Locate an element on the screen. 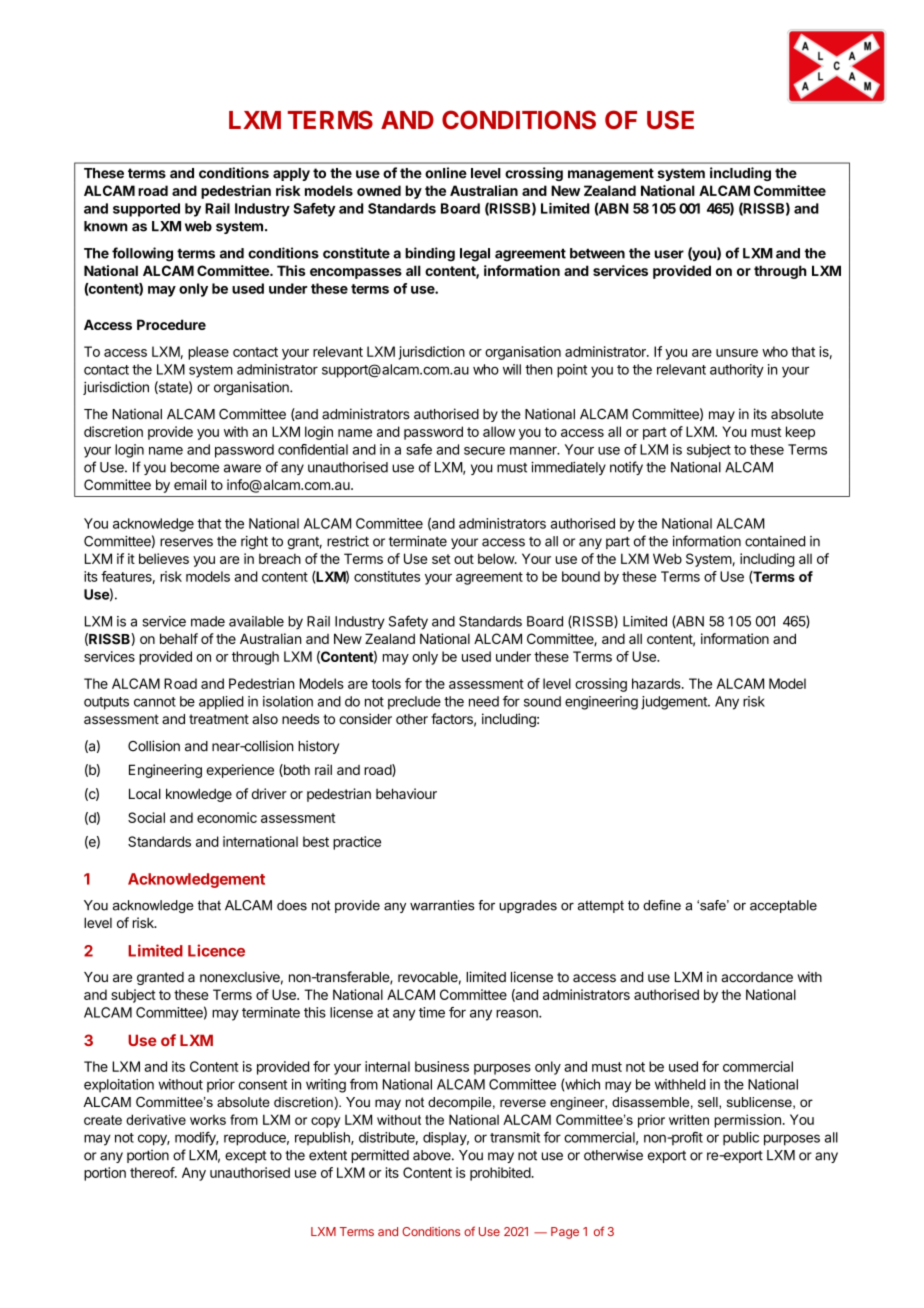  thereof is located at coordinates (153, 1172).
